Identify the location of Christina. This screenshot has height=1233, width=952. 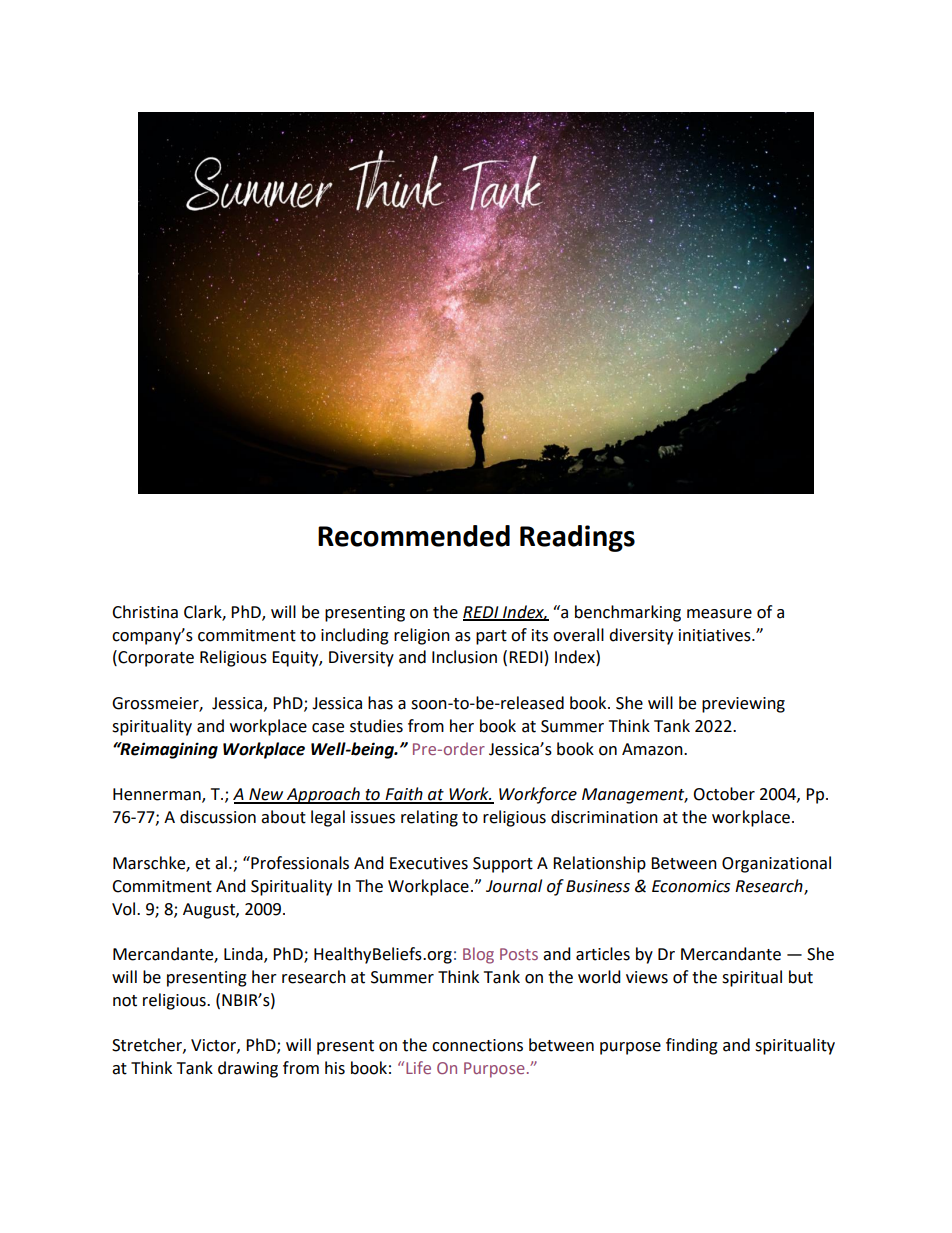
(145, 612).
